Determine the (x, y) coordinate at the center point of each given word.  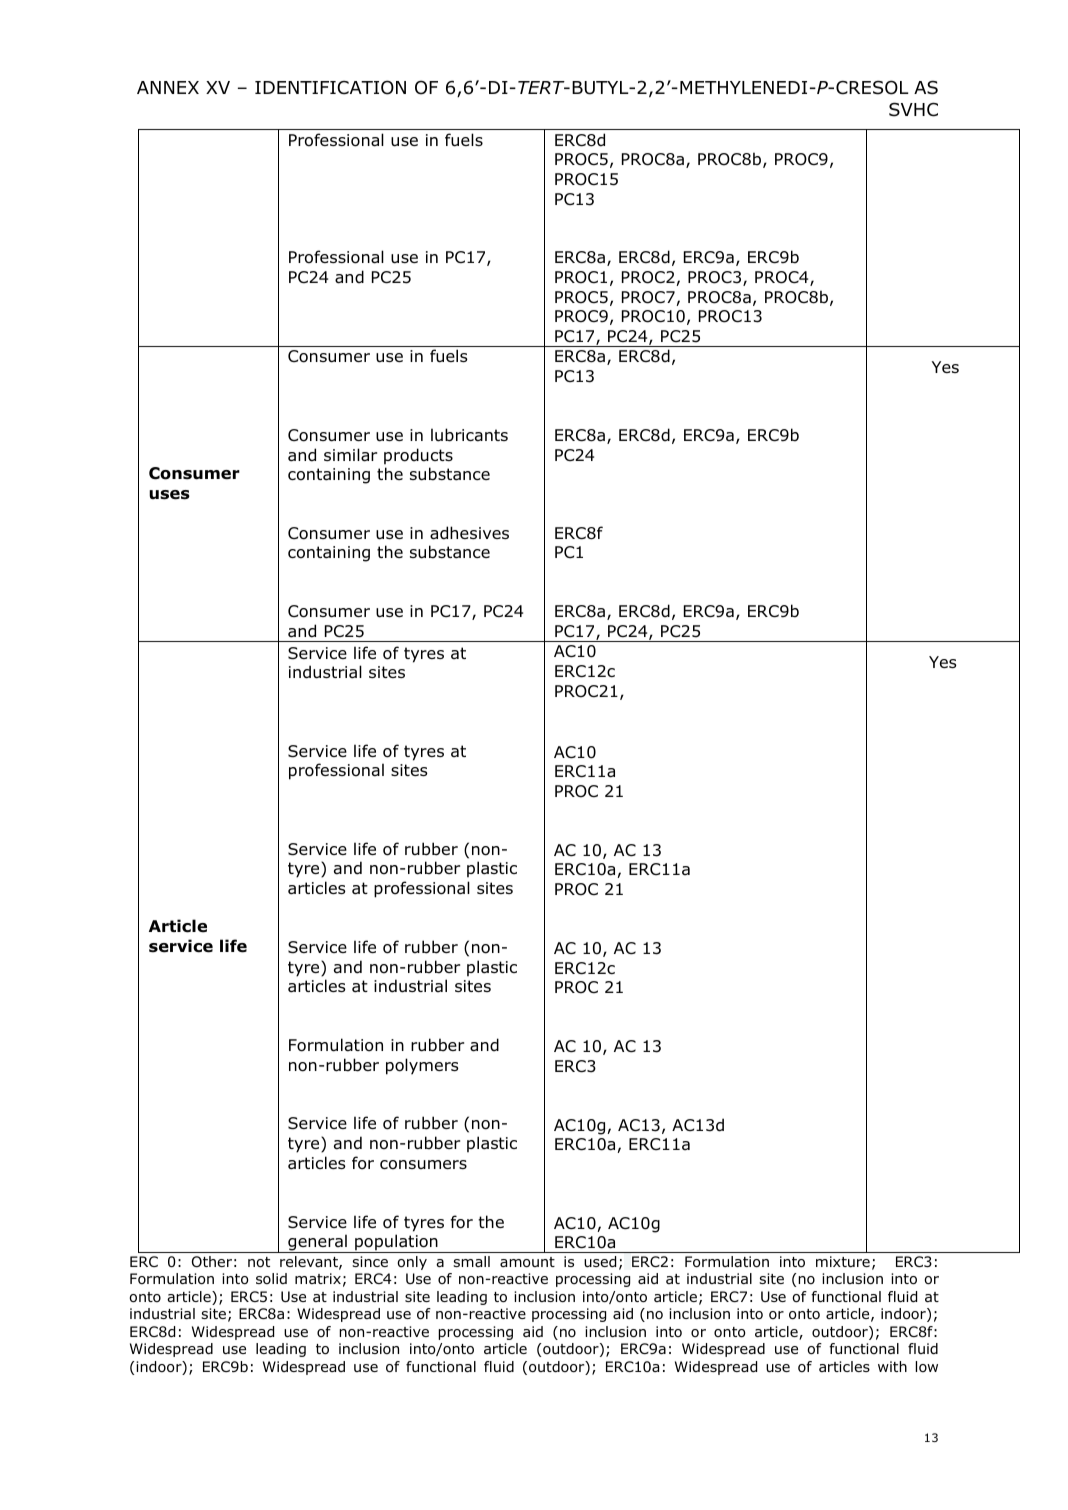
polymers (422, 1066)
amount (527, 1262)
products (418, 456)
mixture (843, 1261)
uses (169, 495)
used (600, 1261)
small (471, 1261)
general (317, 1243)
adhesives (469, 533)
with (892, 1366)
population (396, 1243)
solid (271, 1278)
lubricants (469, 435)
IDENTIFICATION (330, 87)
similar (350, 455)
